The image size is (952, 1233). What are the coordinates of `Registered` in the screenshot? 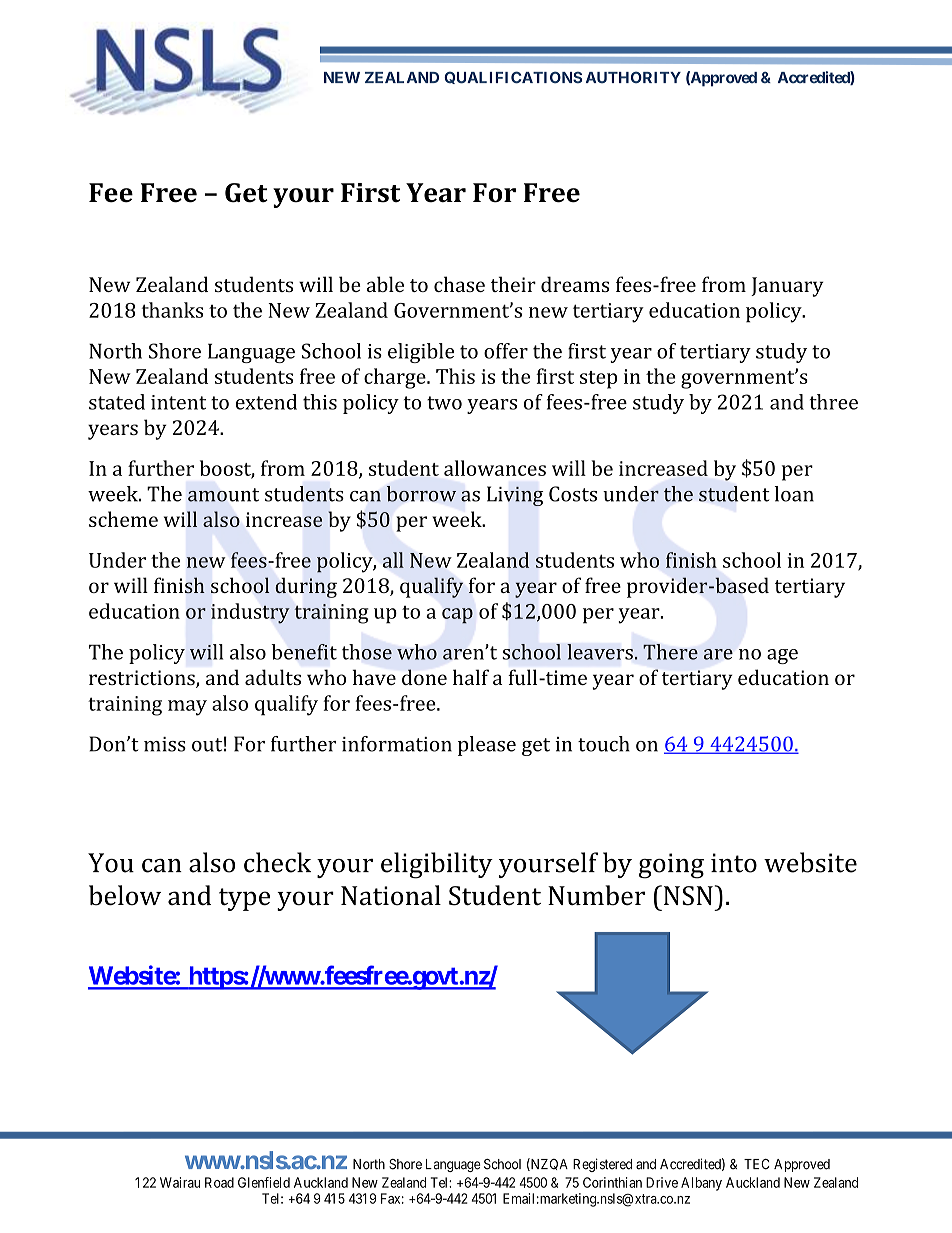 It's located at (602, 1165).
